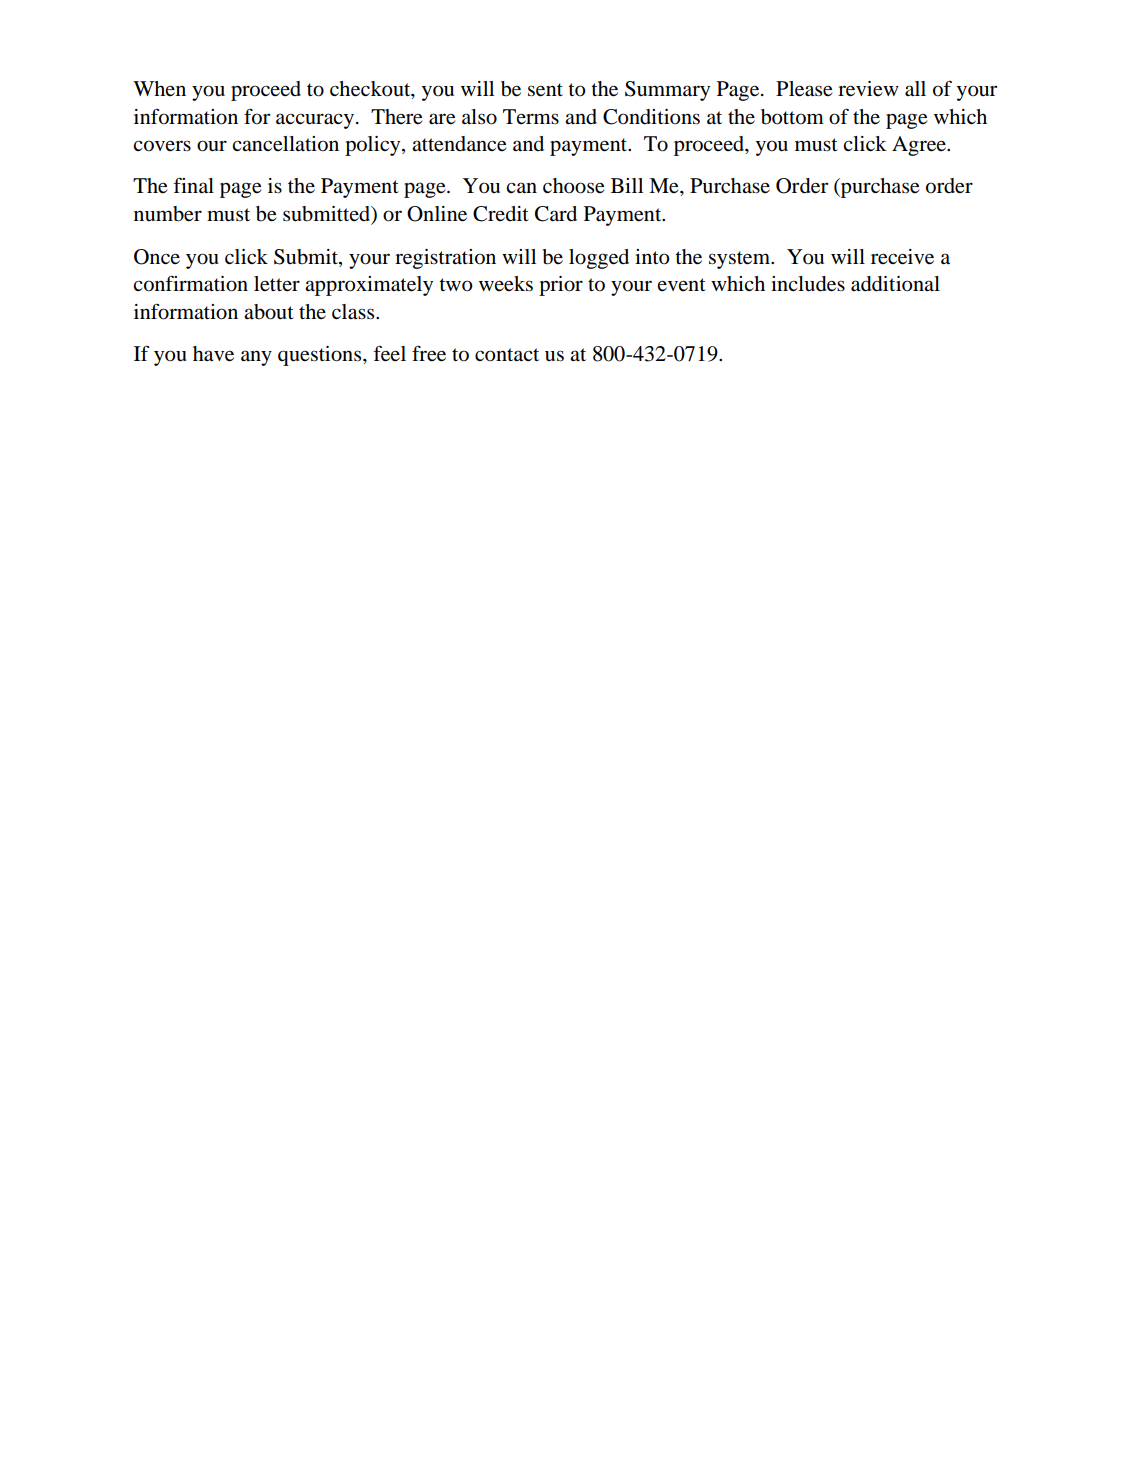  What do you see at coordinates (193, 185) in the image?
I see `final` at bounding box center [193, 185].
